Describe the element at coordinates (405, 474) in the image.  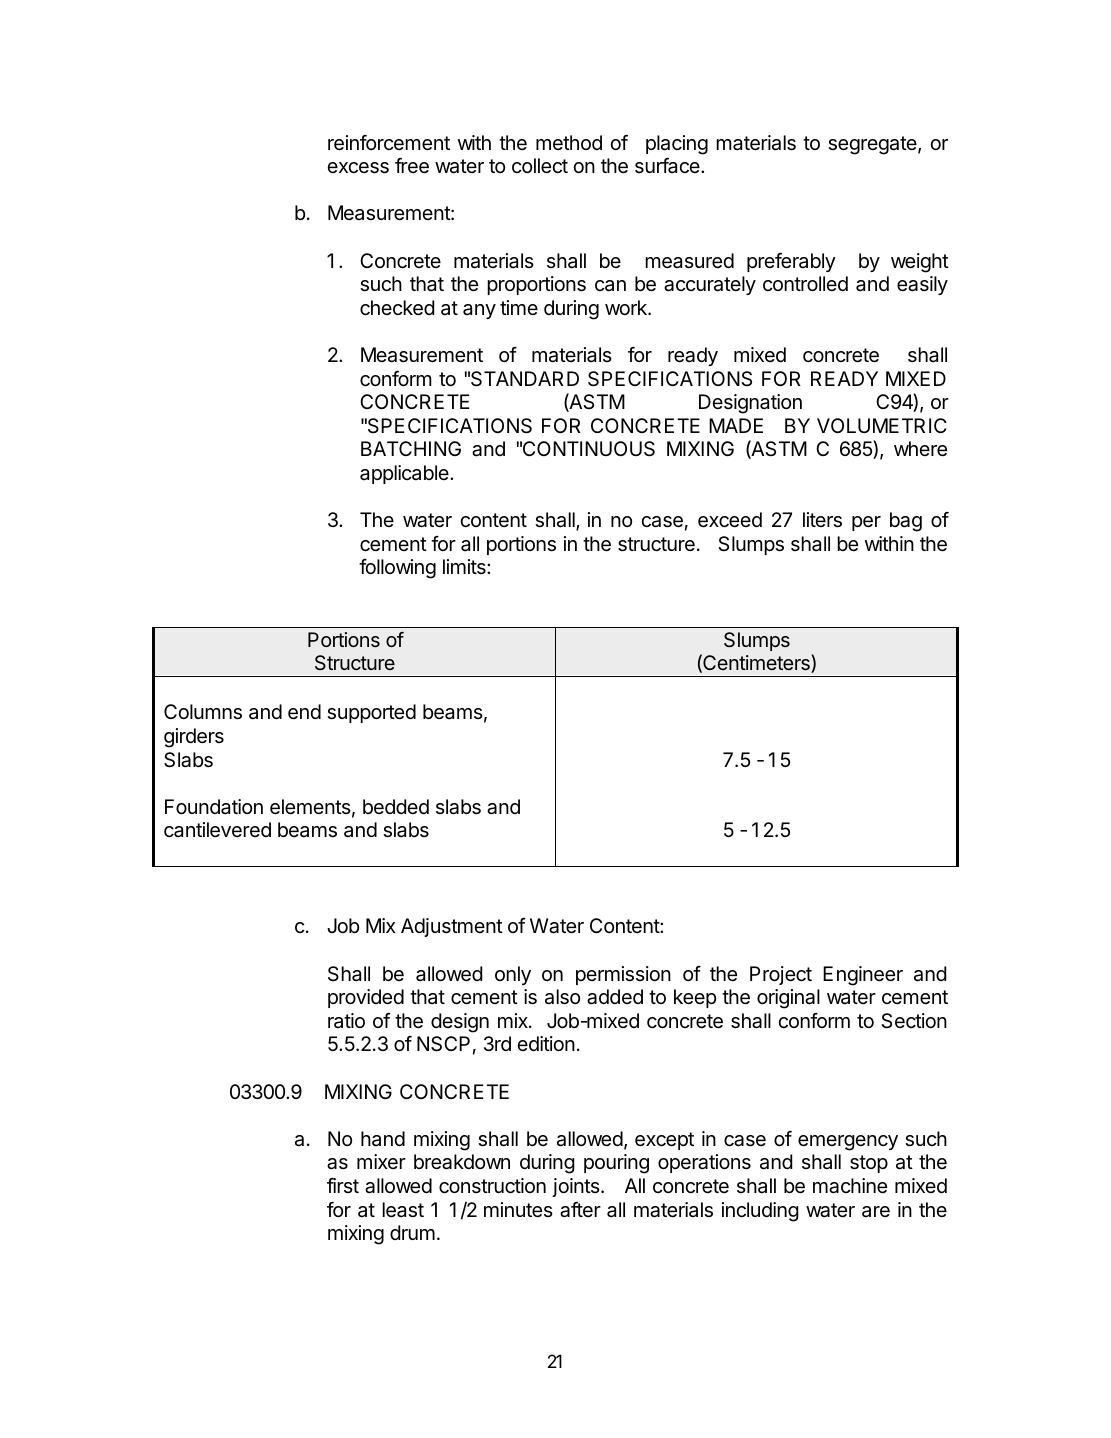
I see `applicable` at that location.
